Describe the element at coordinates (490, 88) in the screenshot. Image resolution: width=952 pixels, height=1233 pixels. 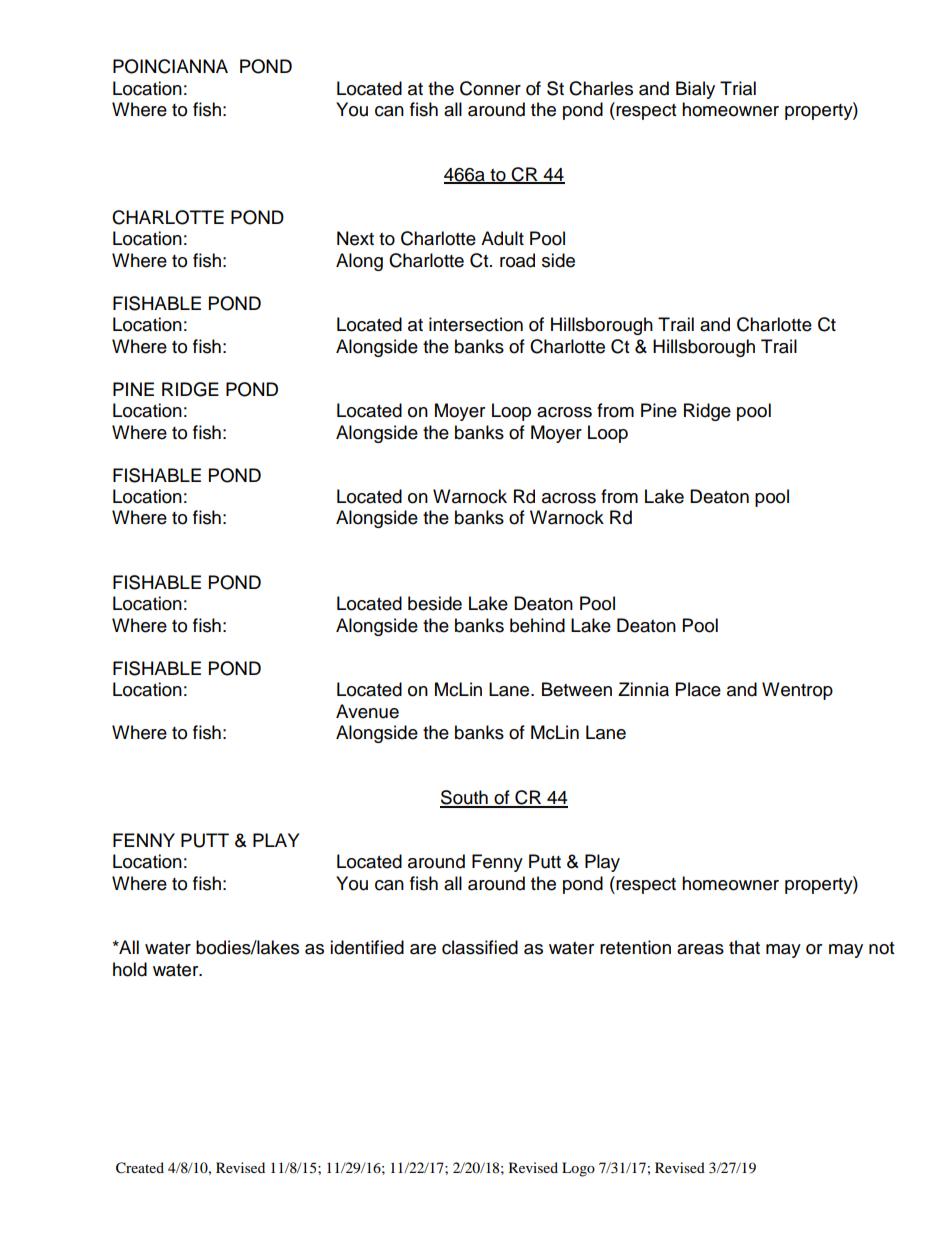
I see `Conner` at that location.
